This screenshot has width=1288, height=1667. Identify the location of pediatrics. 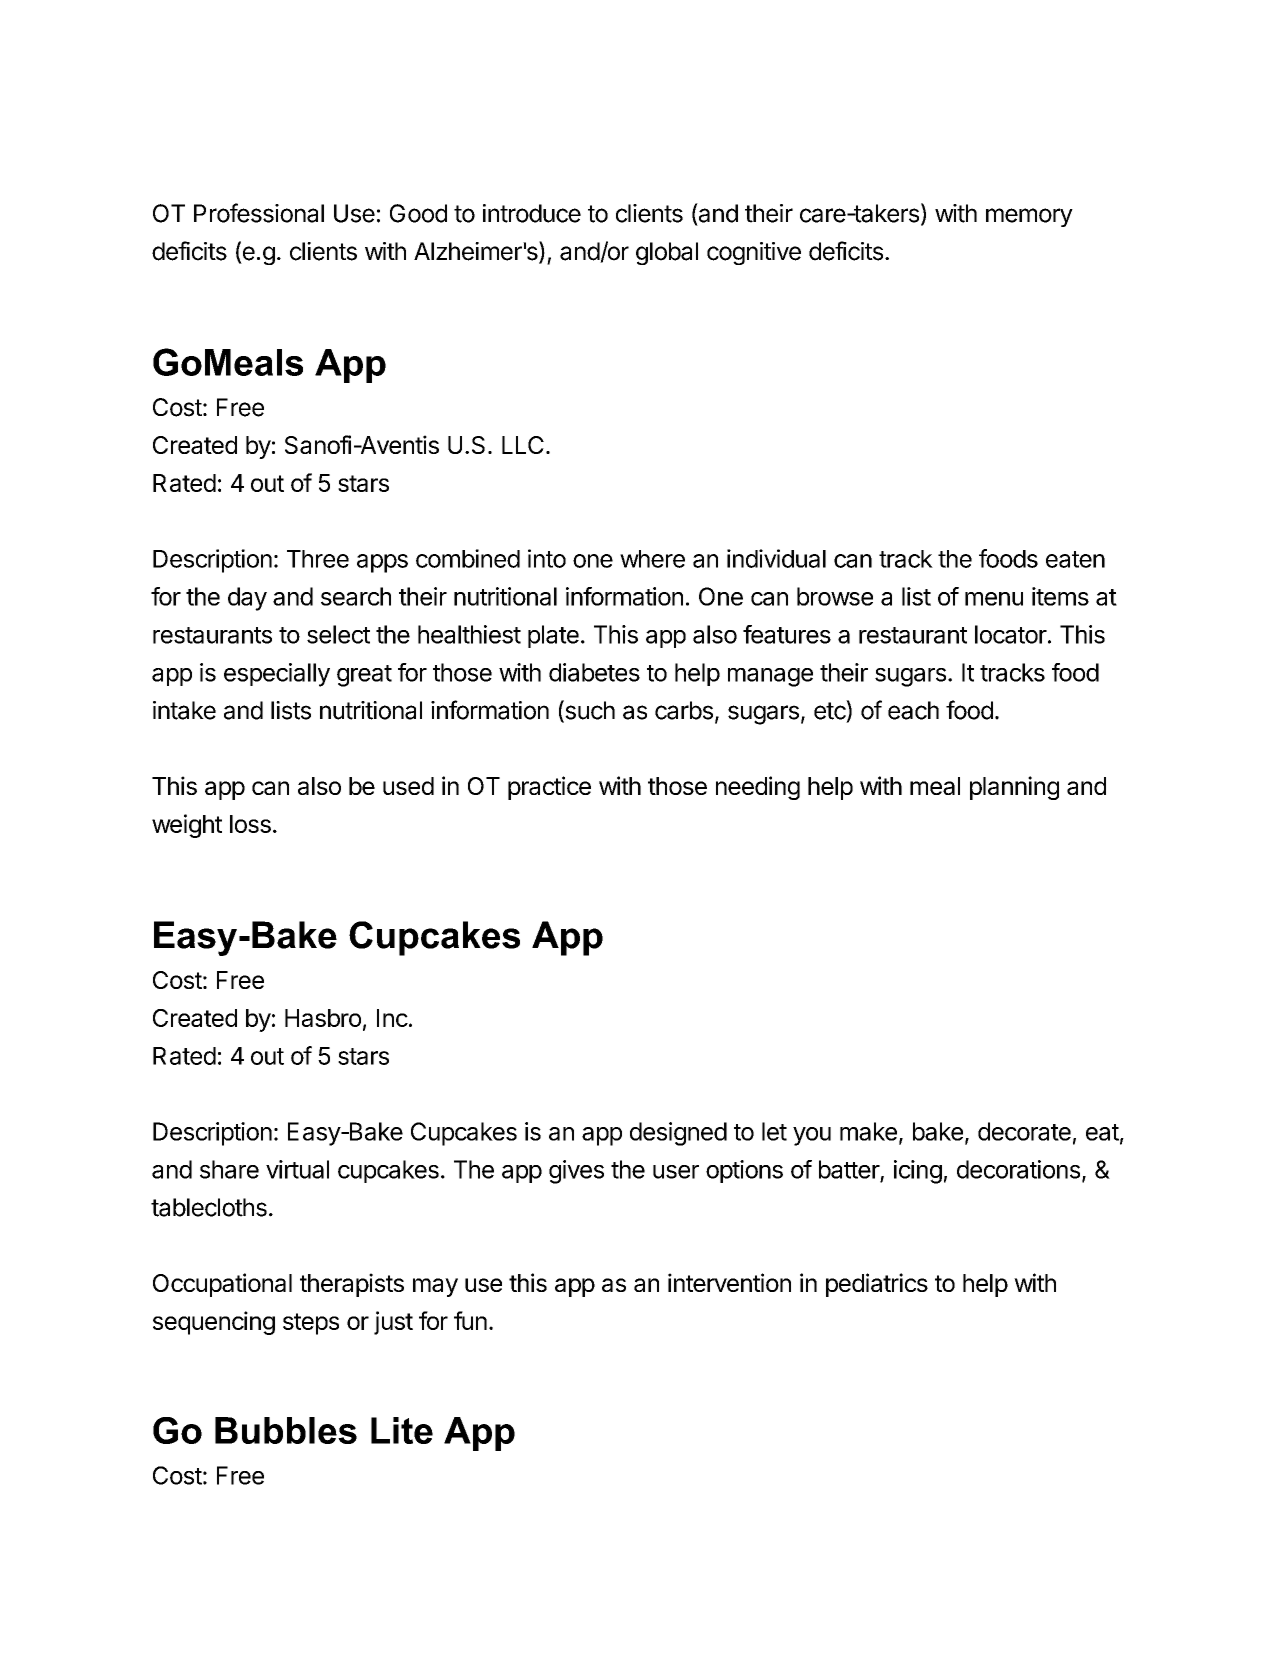
(877, 1285).
